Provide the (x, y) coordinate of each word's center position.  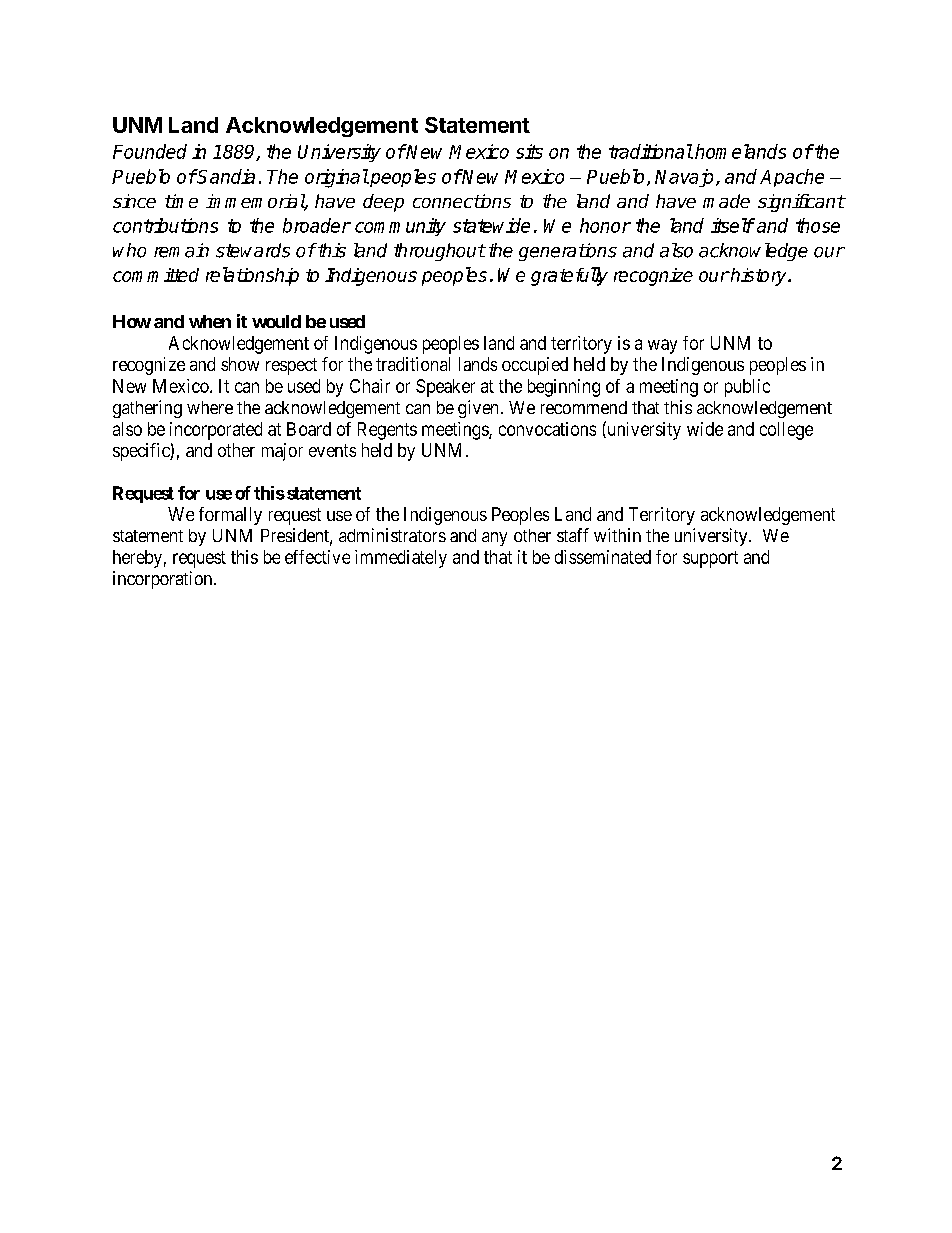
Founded (150, 151)
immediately (401, 559)
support (710, 559)
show (240, 364)
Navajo (686, 178)
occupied (535, 366)
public (747, 388)
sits (529, 151)
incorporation (164, 580)
